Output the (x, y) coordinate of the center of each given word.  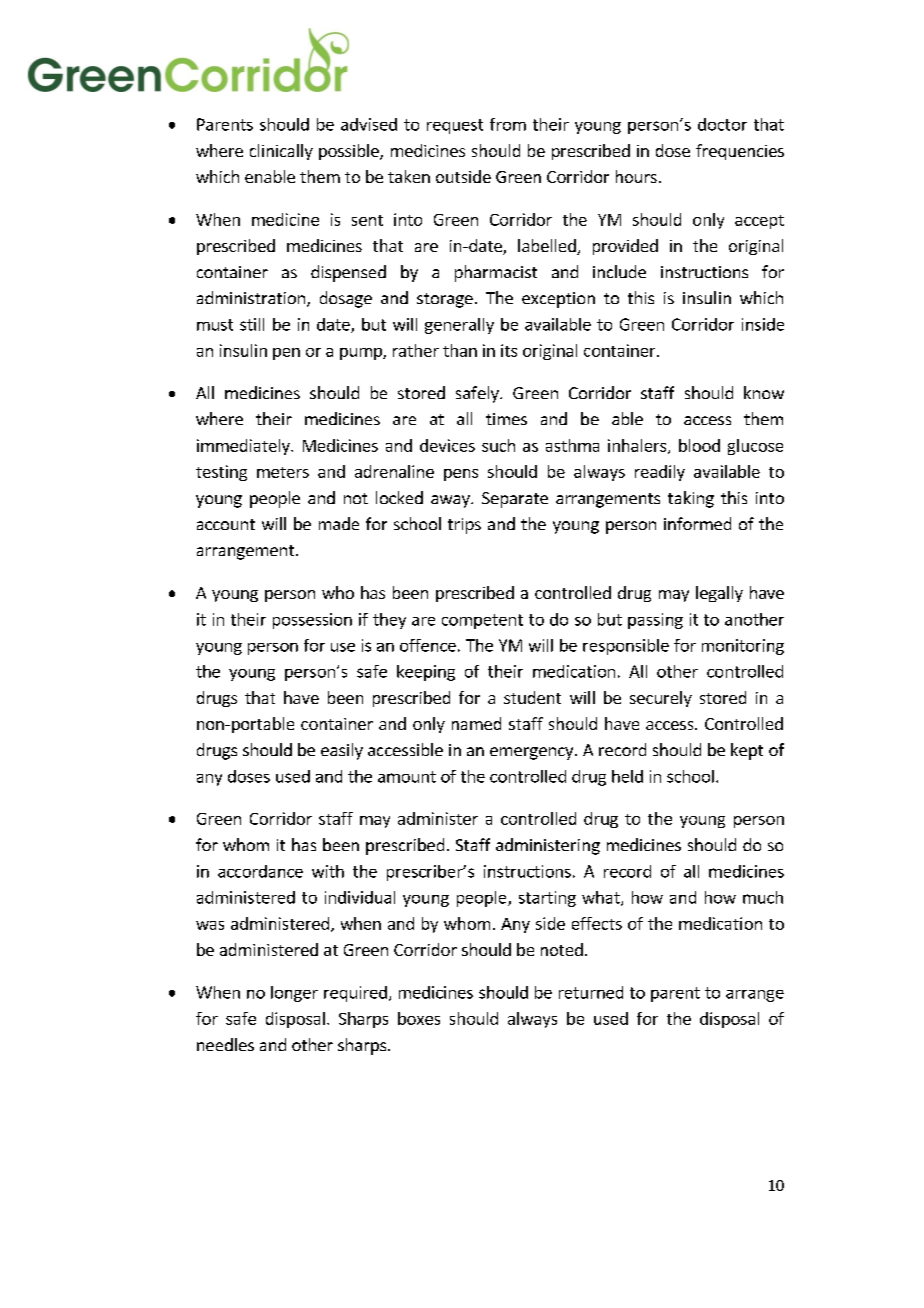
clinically (281, 152)
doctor (722, 124)
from (508, 124)
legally (719, 594)
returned (591, 992)
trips (464, 526)
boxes (419, 1018)
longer (294, 994)
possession (312, 621)
